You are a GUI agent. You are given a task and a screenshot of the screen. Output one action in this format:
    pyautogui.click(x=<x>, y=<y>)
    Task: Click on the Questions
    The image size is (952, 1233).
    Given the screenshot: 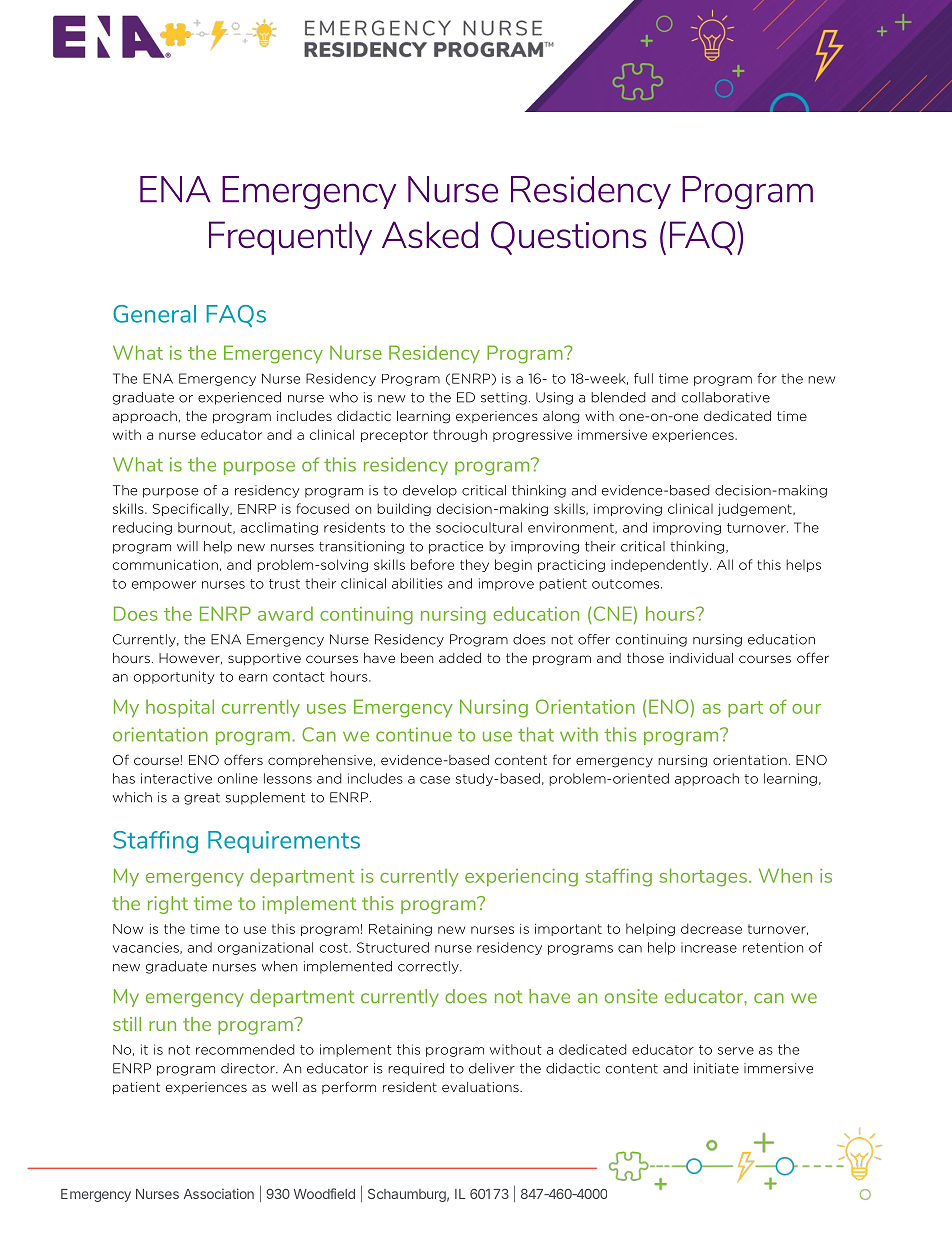 What is the action you would take?
    pyautogui.click(x=569, y=238)
